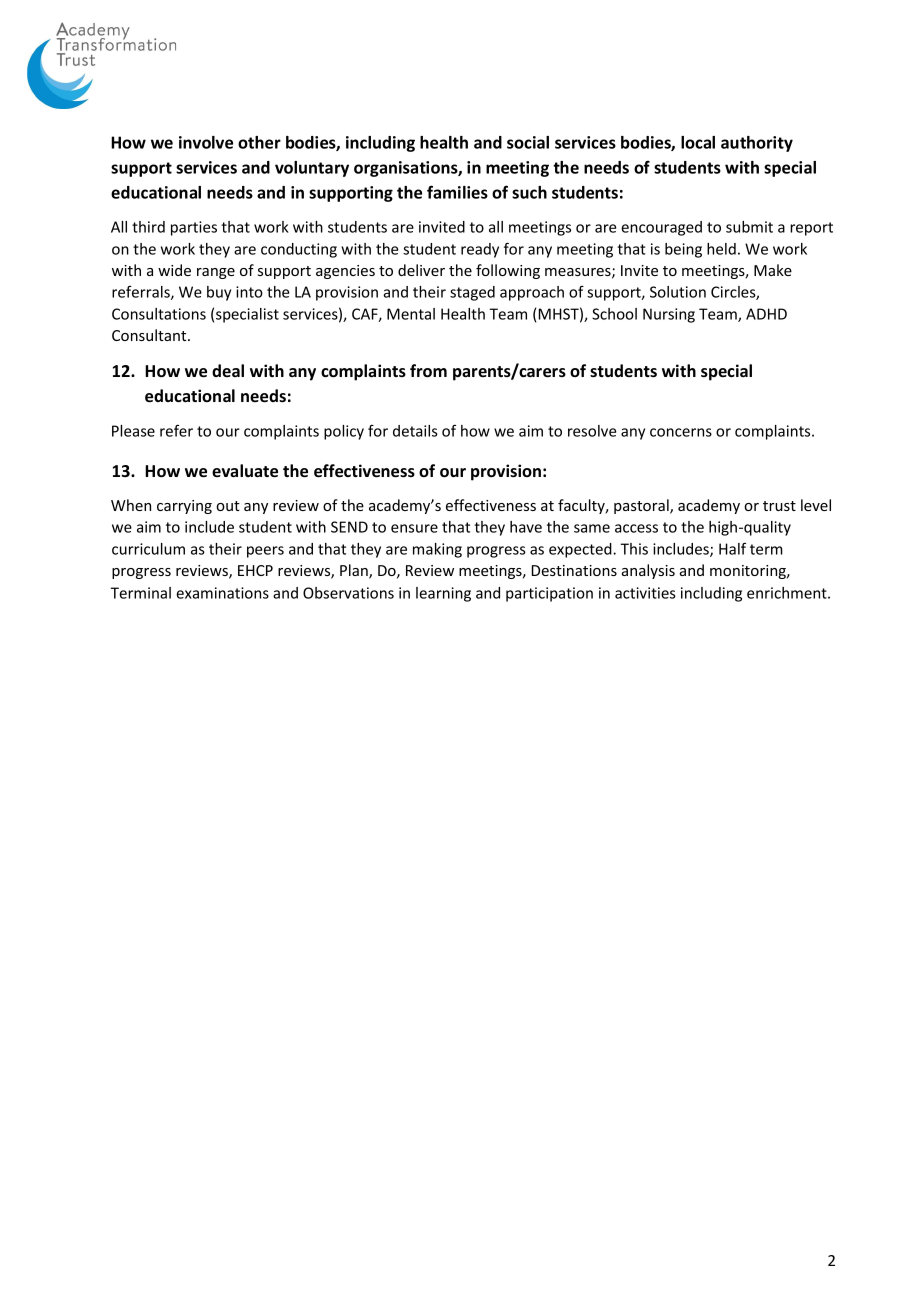 This document has width=924, height=1308. Describe the element at coordinates (428, 371) in the document. I see `from` at that location.
